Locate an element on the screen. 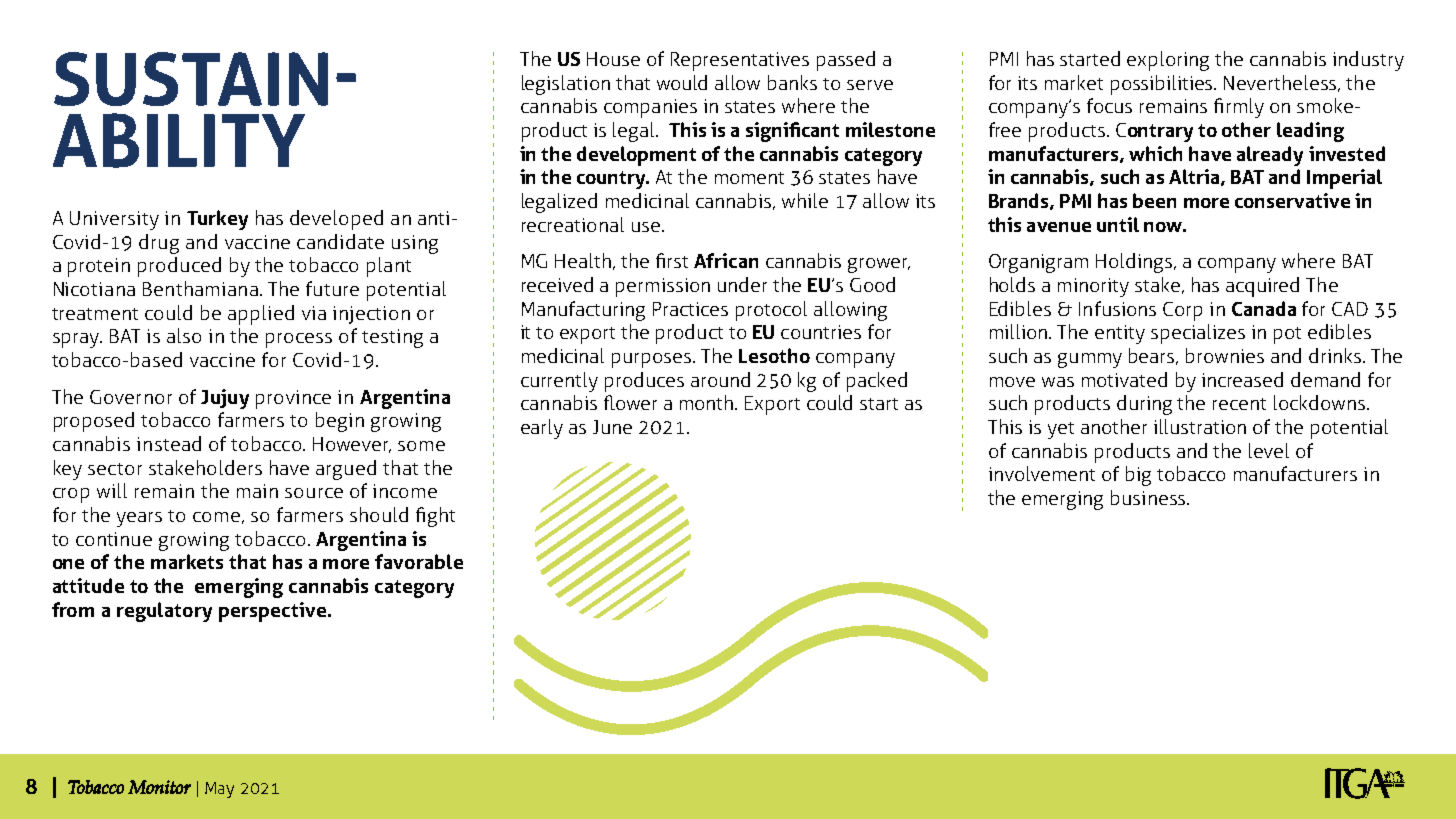 Image resolution: width=1456 pixels, height=819 pixels. month is located at coordinates (708, 402).
